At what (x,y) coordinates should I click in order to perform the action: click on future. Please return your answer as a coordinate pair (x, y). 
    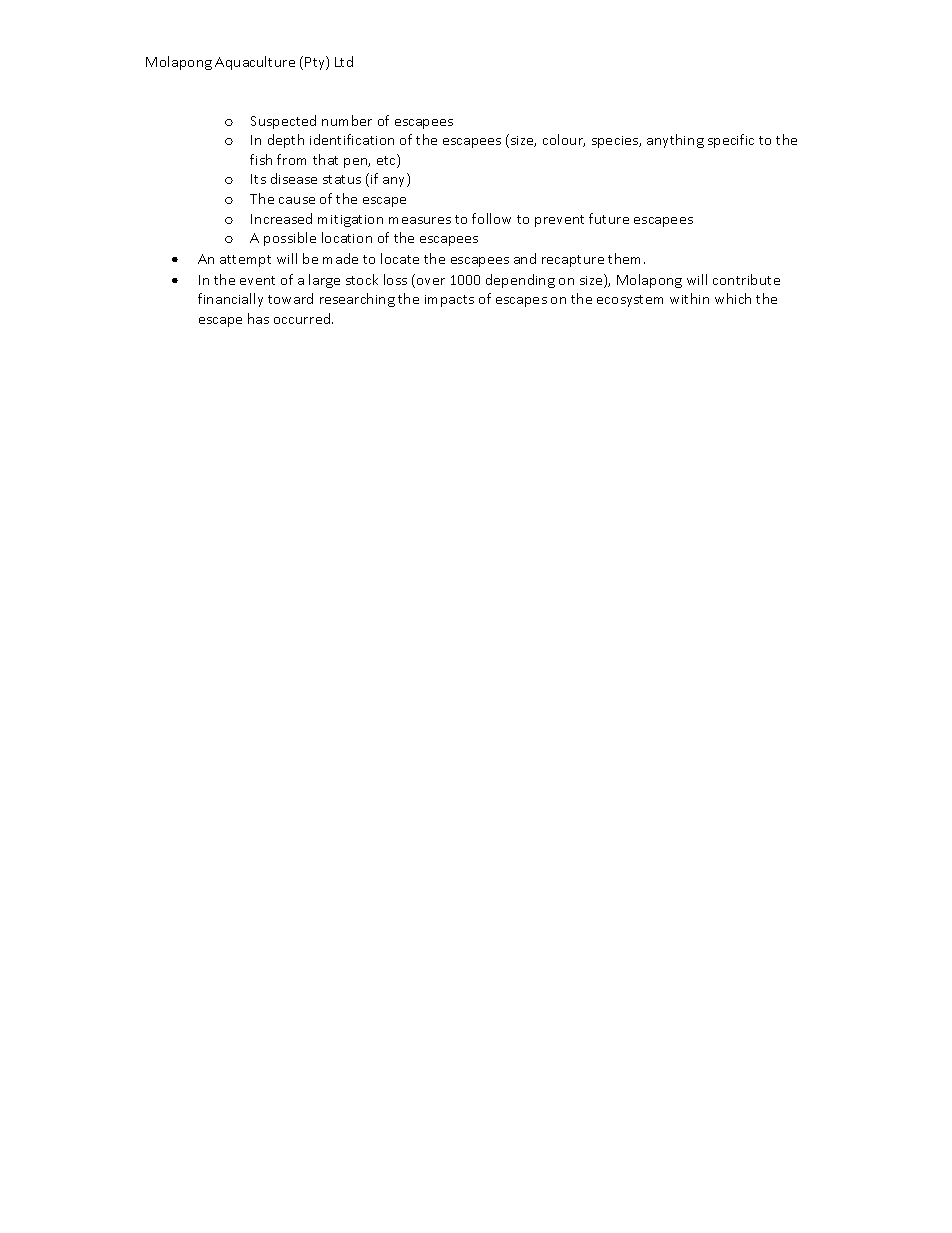
    Looking at the image, I should click on (609, 218).
